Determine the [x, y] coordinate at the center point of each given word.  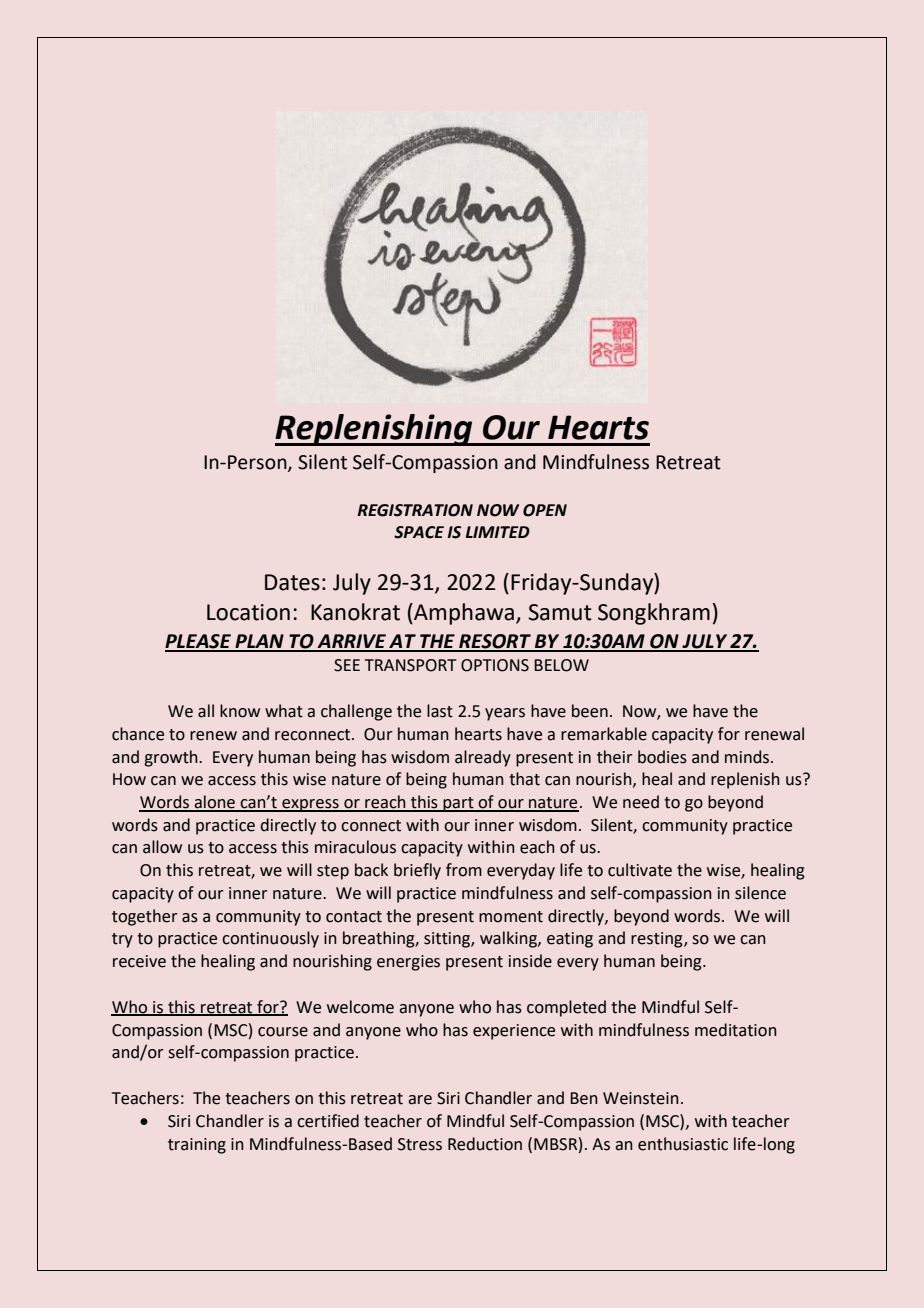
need [641, 802]
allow [162, 847]
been [590, 711]
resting [658, 940]
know [240, 711]
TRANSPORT [410, 665]
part [458, 804]
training [197, 1146]
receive [139, 961]
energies [408, 963]
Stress [420, 1144]
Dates [292, 582]
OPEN [545, 510]
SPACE [419, 532]
